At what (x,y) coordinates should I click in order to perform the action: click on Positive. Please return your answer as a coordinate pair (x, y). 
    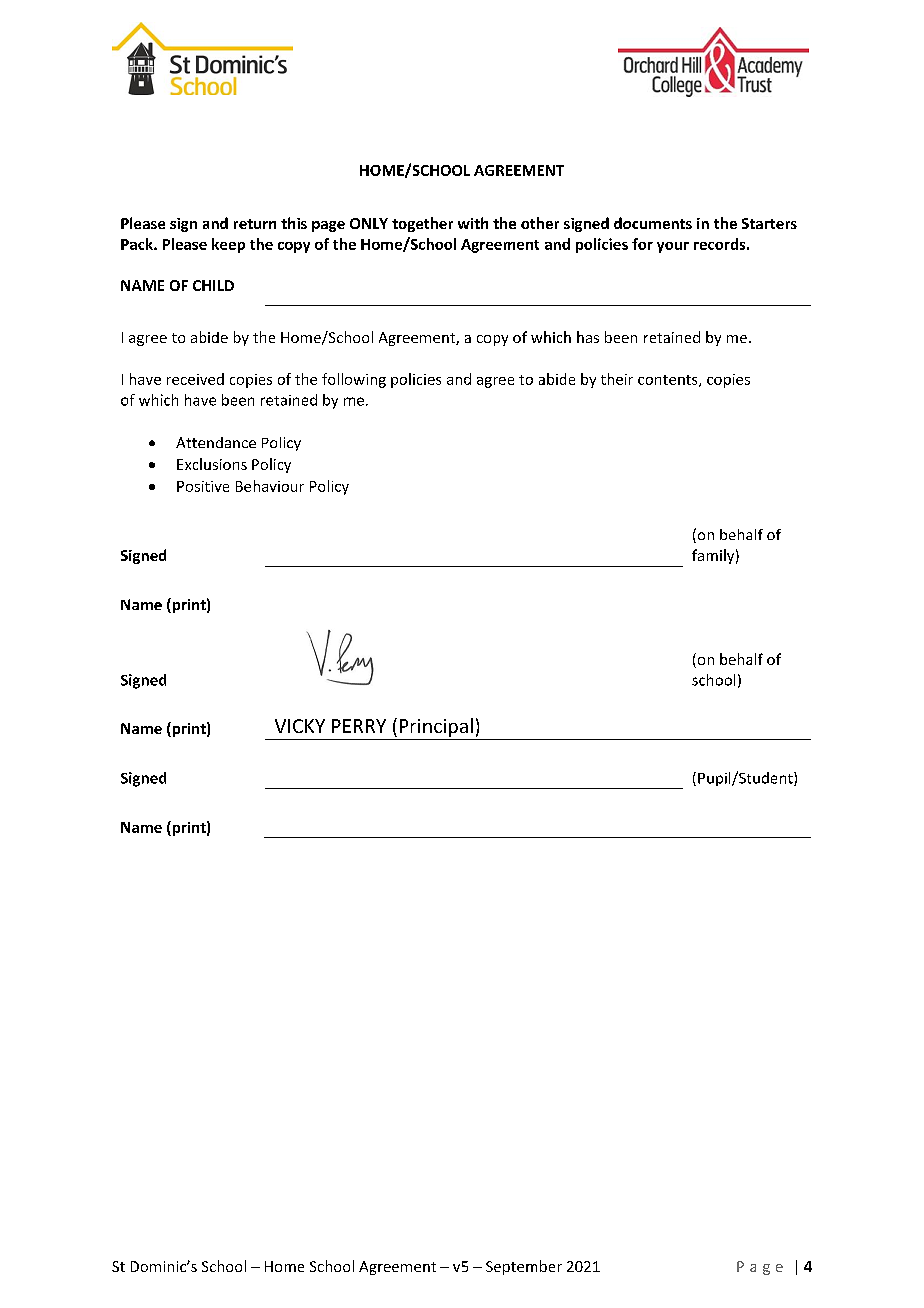
    Looking at the image, I should click on (203, 486).
